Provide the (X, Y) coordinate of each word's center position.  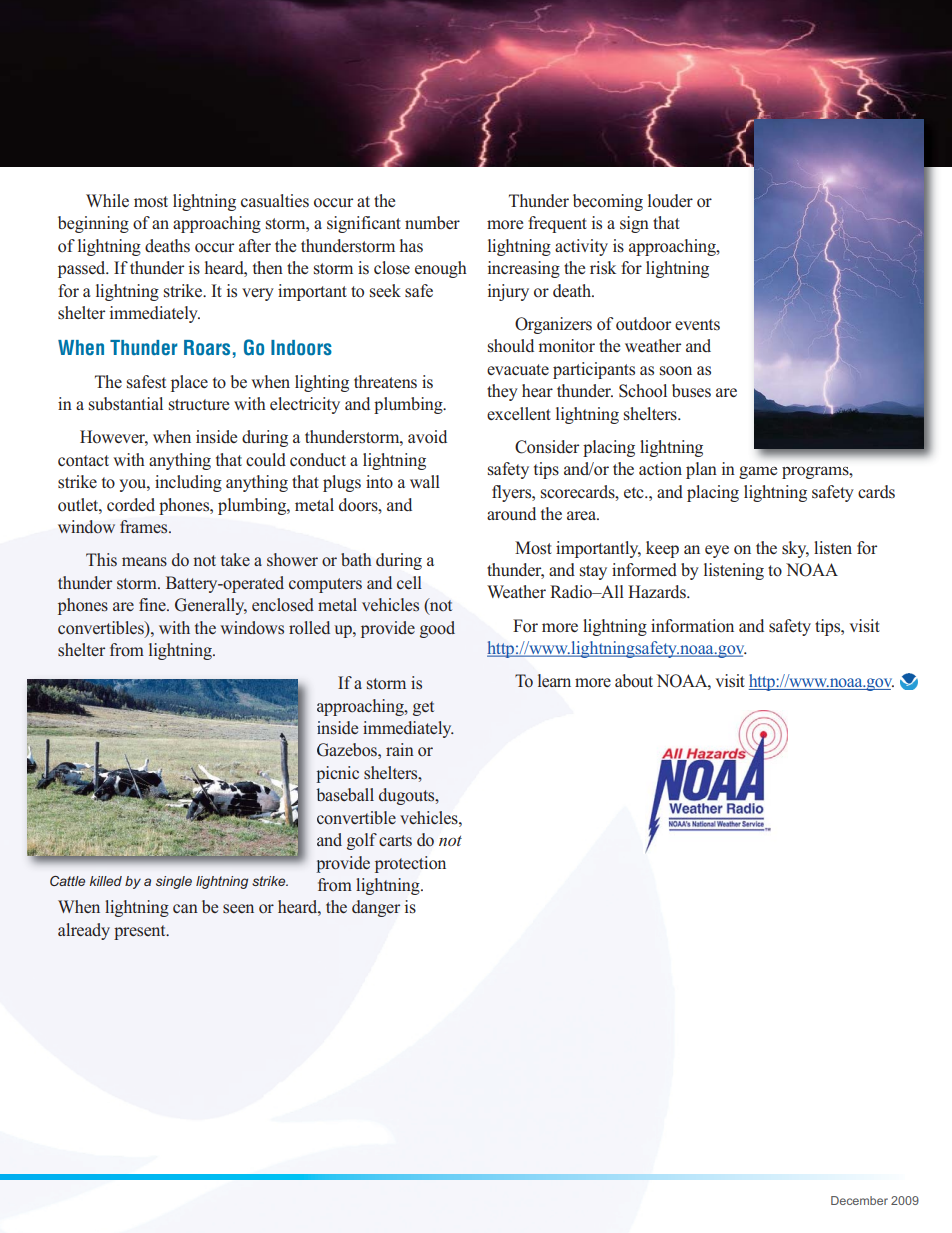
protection (410, 864)
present (141, 932)
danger (376, 908)
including (188, 483)
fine (153, 604)
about (634, 681)
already (84, 931)
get (423, 708)
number (432, 222)
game (758, 472)
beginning (93, 224)
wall (425, 481)
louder (670, 201)
